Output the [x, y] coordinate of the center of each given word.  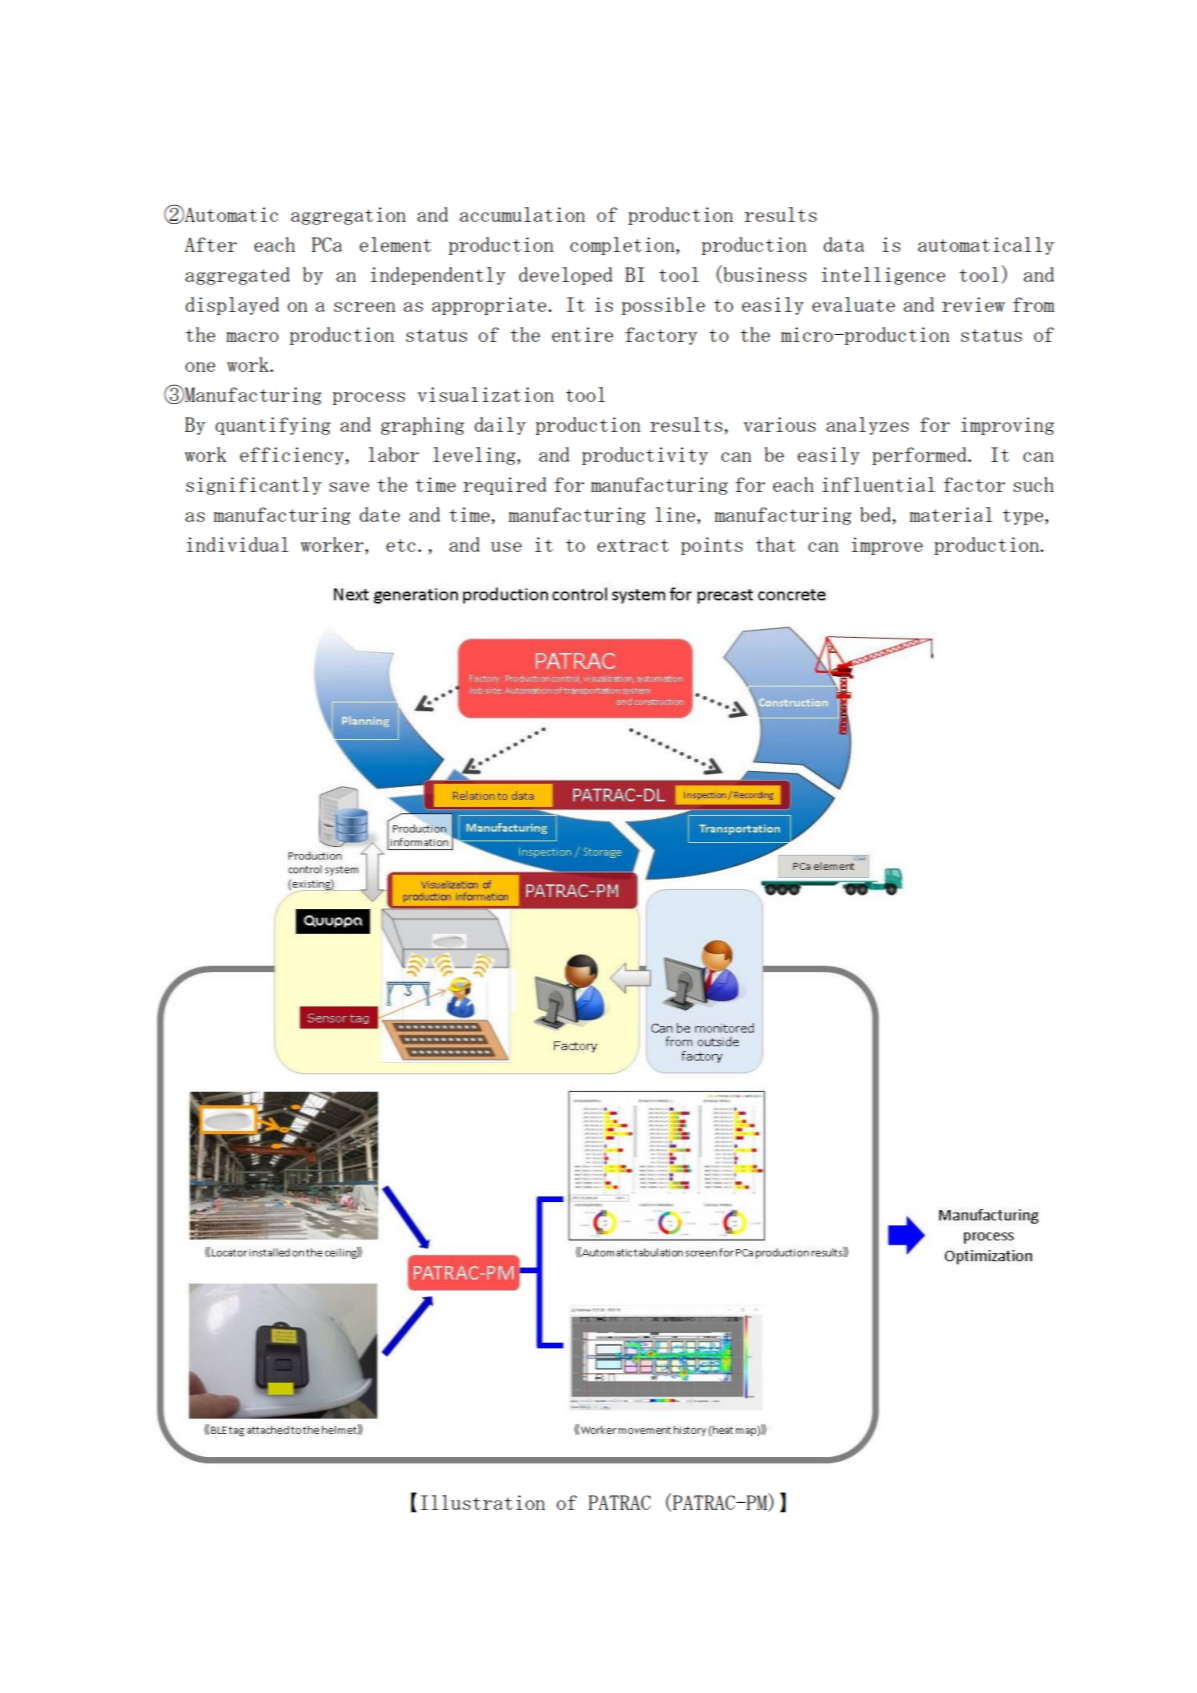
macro [252, 337]
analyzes [867, 426]
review [973, 304]
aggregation [348, 216]
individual [237, 544]
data [843, 244]
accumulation [522, 214]
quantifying [273, 426]
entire [582, 334]
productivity [645, 456]
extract [633, 545]
